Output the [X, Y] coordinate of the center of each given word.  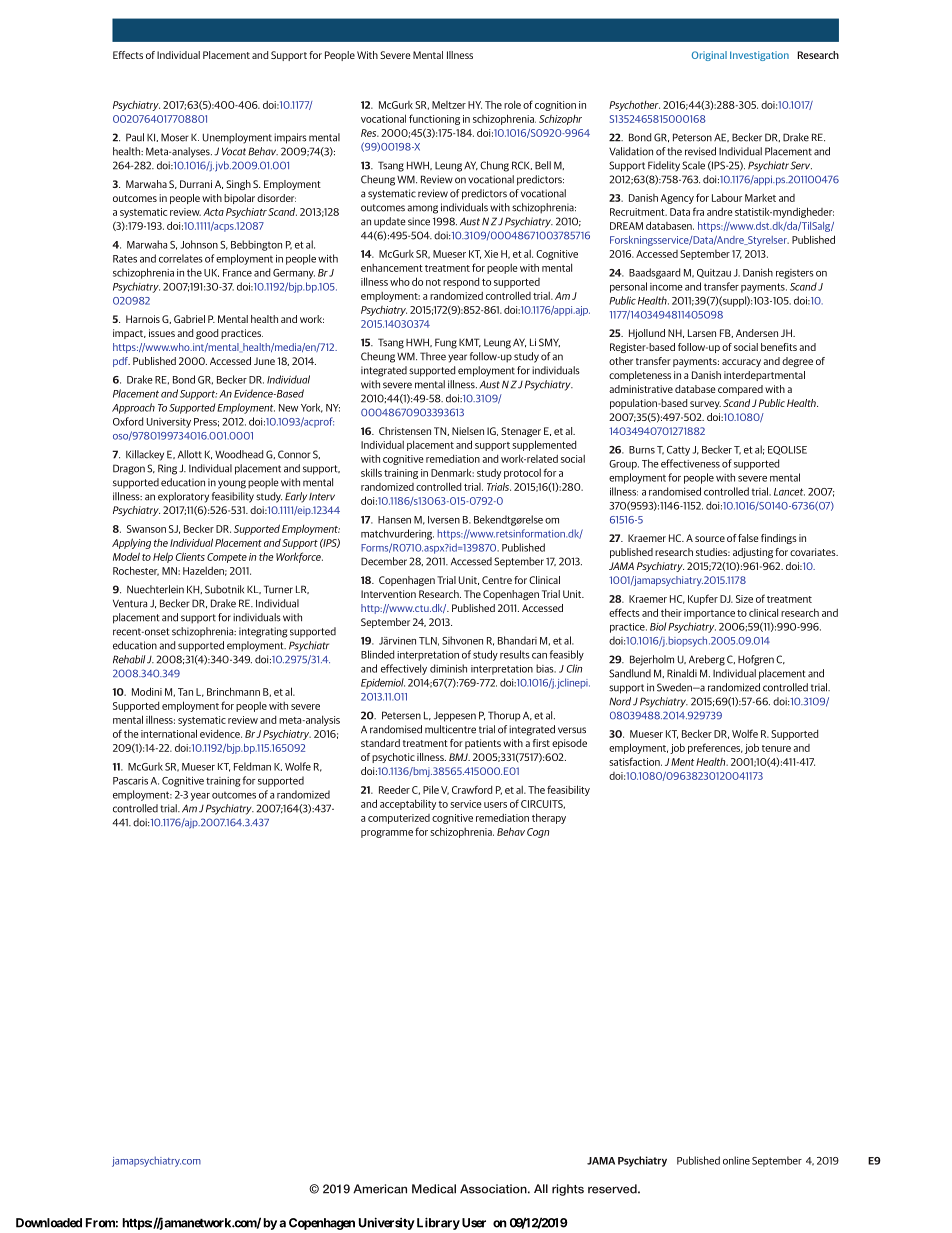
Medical [434, 1189]
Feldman [252, 766]
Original [709, 56]
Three [433, 356]
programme [387, 834]
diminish [448, 668]
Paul [135, 137]
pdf [121, 362]
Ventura [130, 603]
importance [709, 614]
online [736, 1160]
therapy [549, 818]
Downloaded [49, 1223]
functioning [434, 119]
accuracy [741, 363]
